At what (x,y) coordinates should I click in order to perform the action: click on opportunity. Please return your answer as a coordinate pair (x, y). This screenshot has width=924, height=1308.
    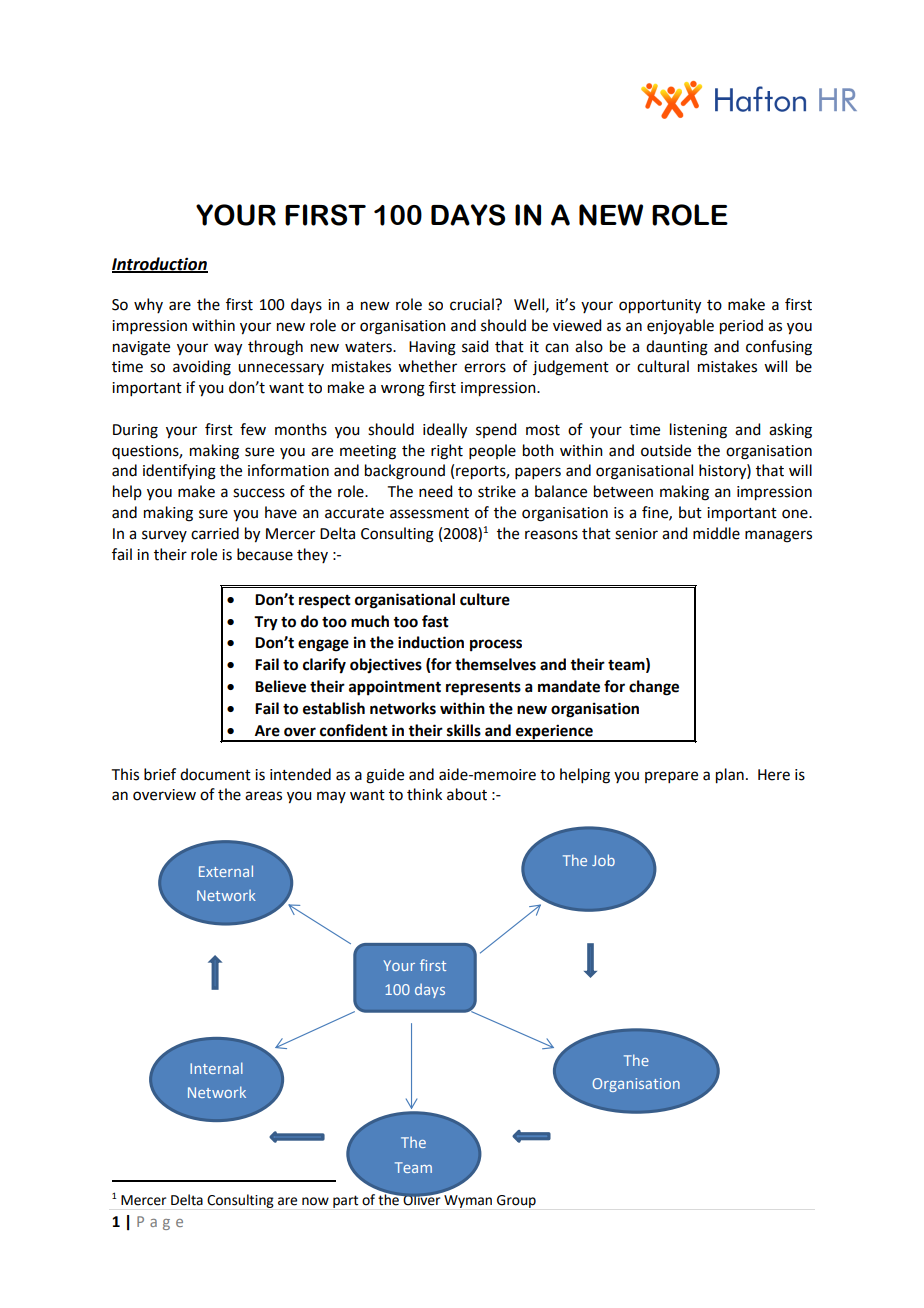
    Looking at the image, I should click on (660, 306).
